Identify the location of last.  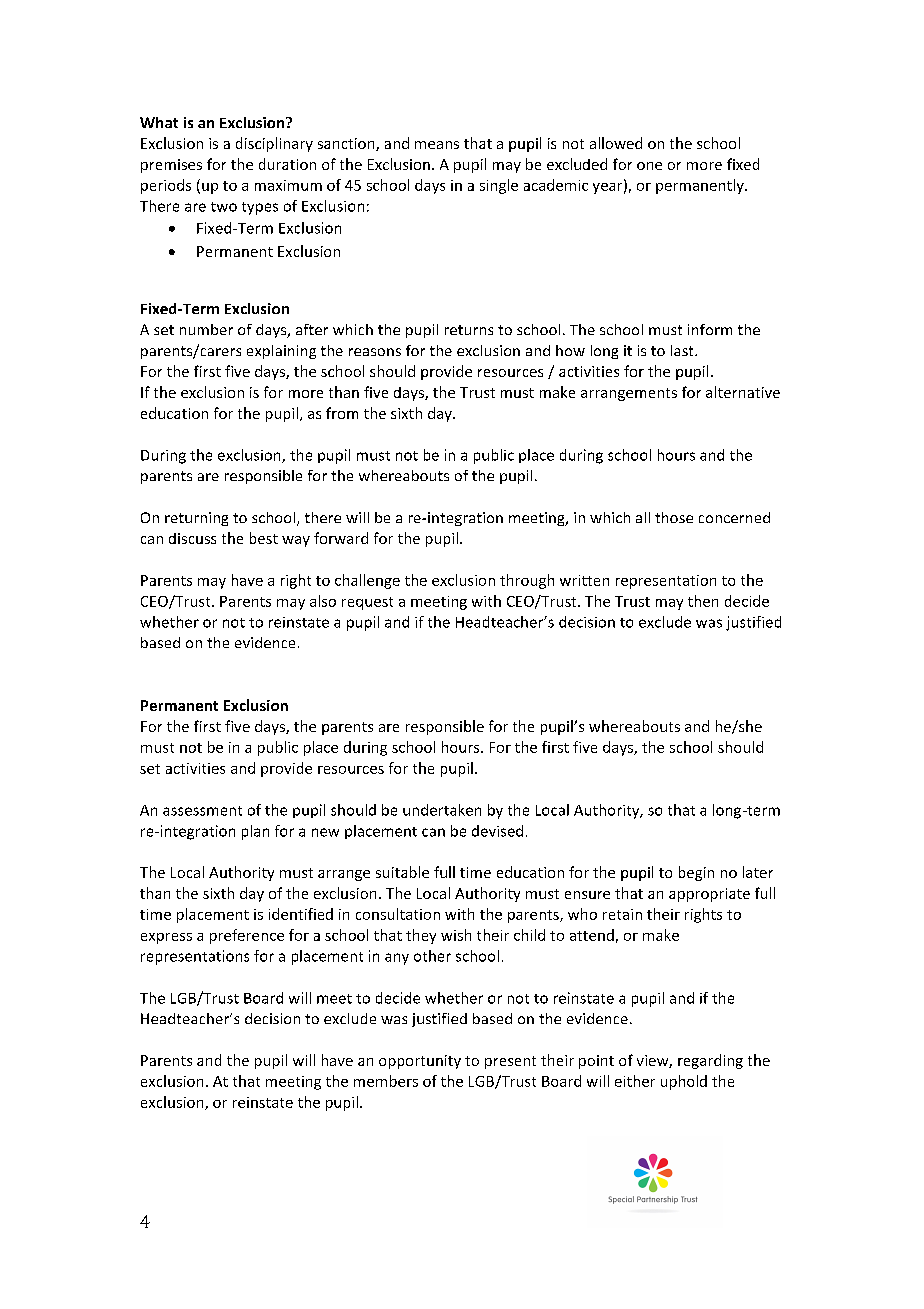
(683, 350).
